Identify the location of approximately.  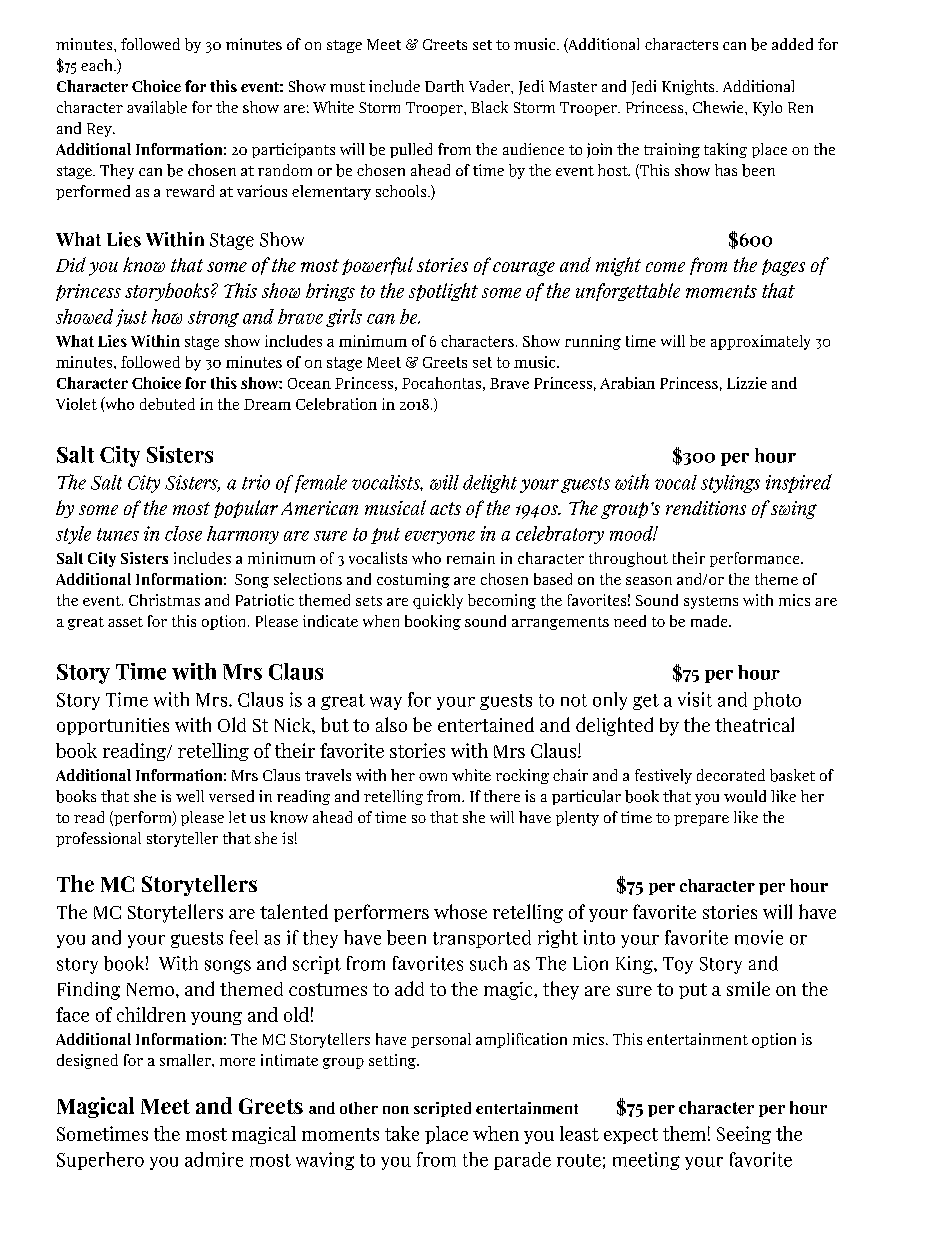
(760, 342).
